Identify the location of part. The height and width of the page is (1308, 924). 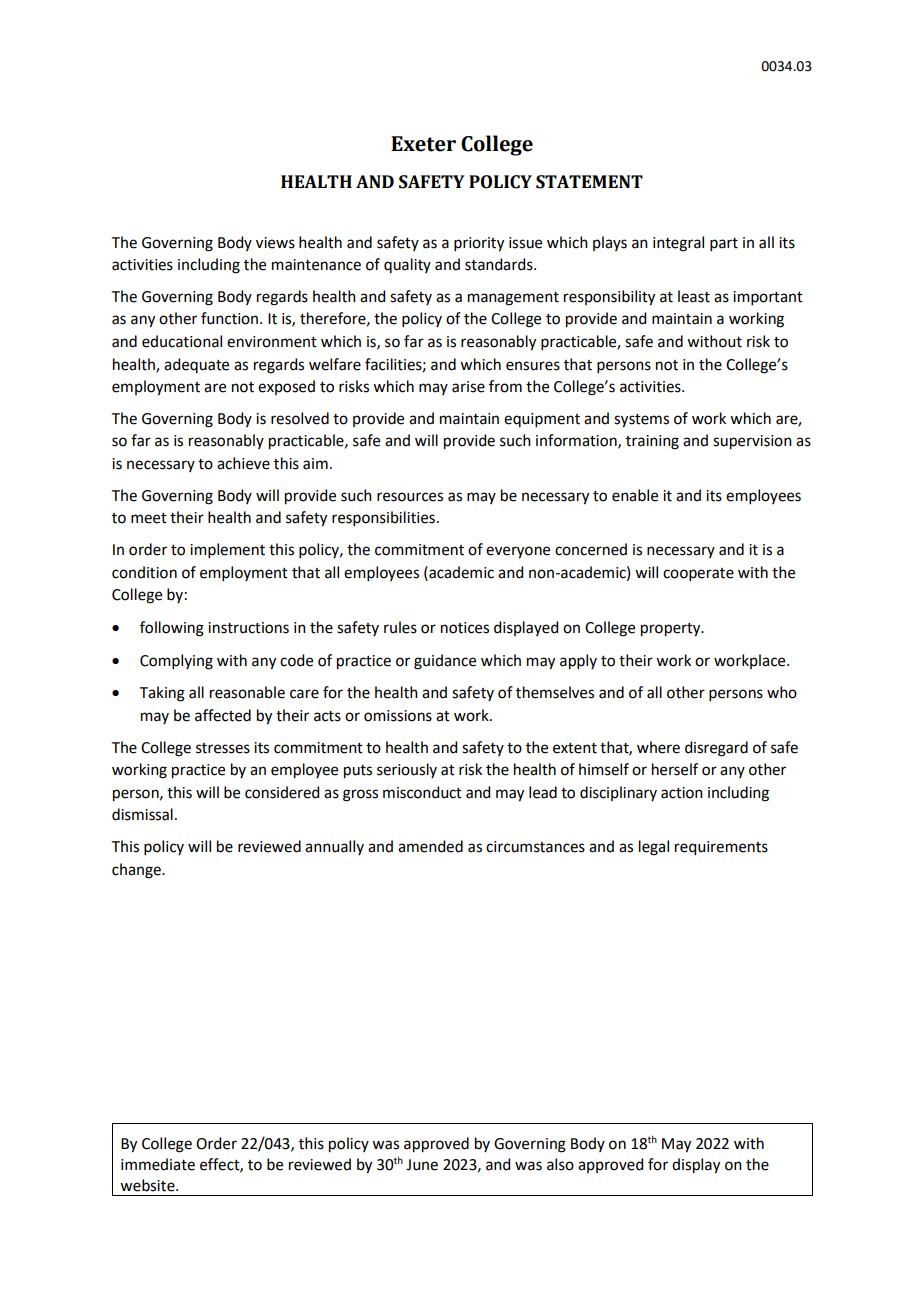
(724, 244).
